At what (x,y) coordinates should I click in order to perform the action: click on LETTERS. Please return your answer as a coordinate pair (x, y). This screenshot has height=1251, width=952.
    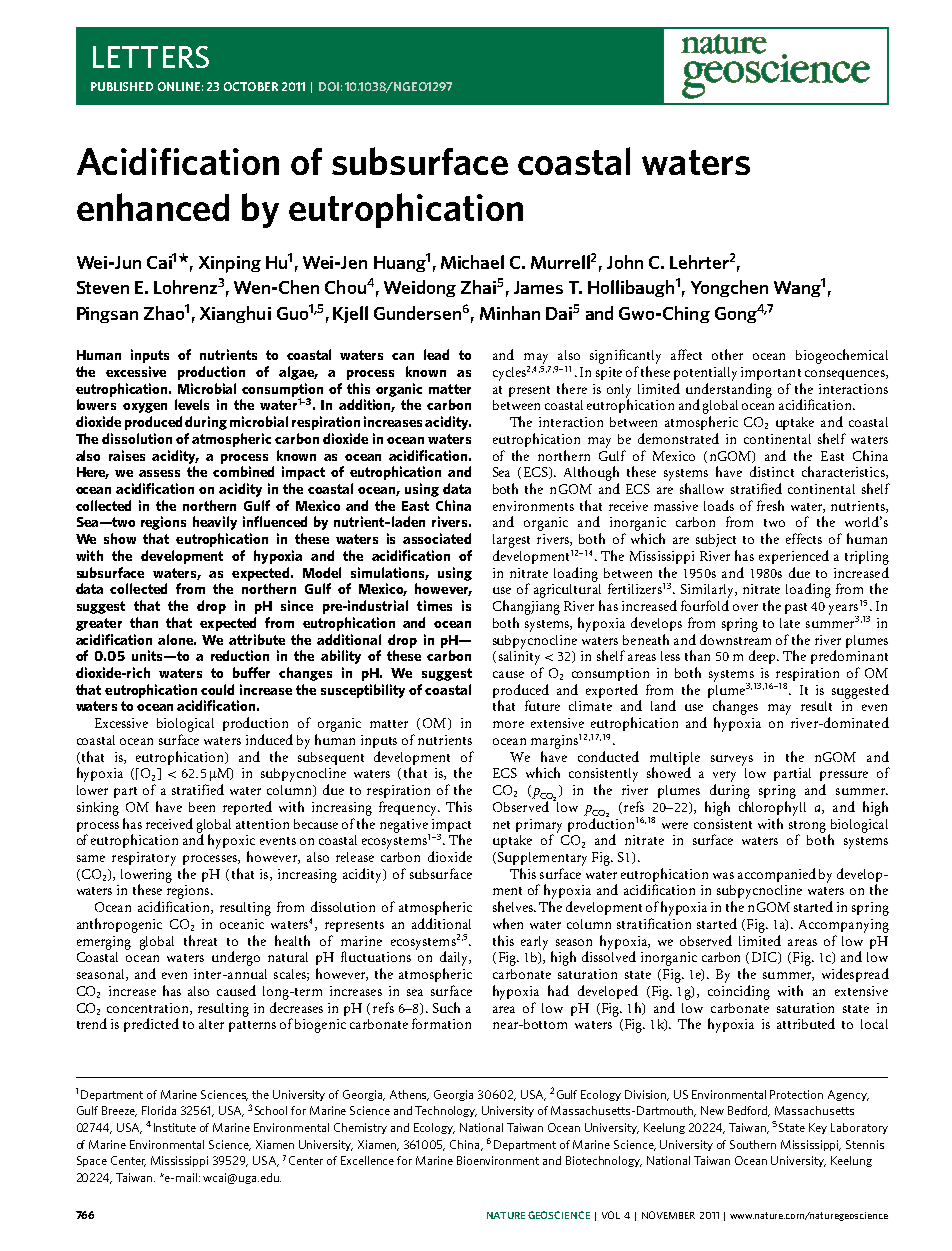
    Looking at the image, I should click on (151, 57).
